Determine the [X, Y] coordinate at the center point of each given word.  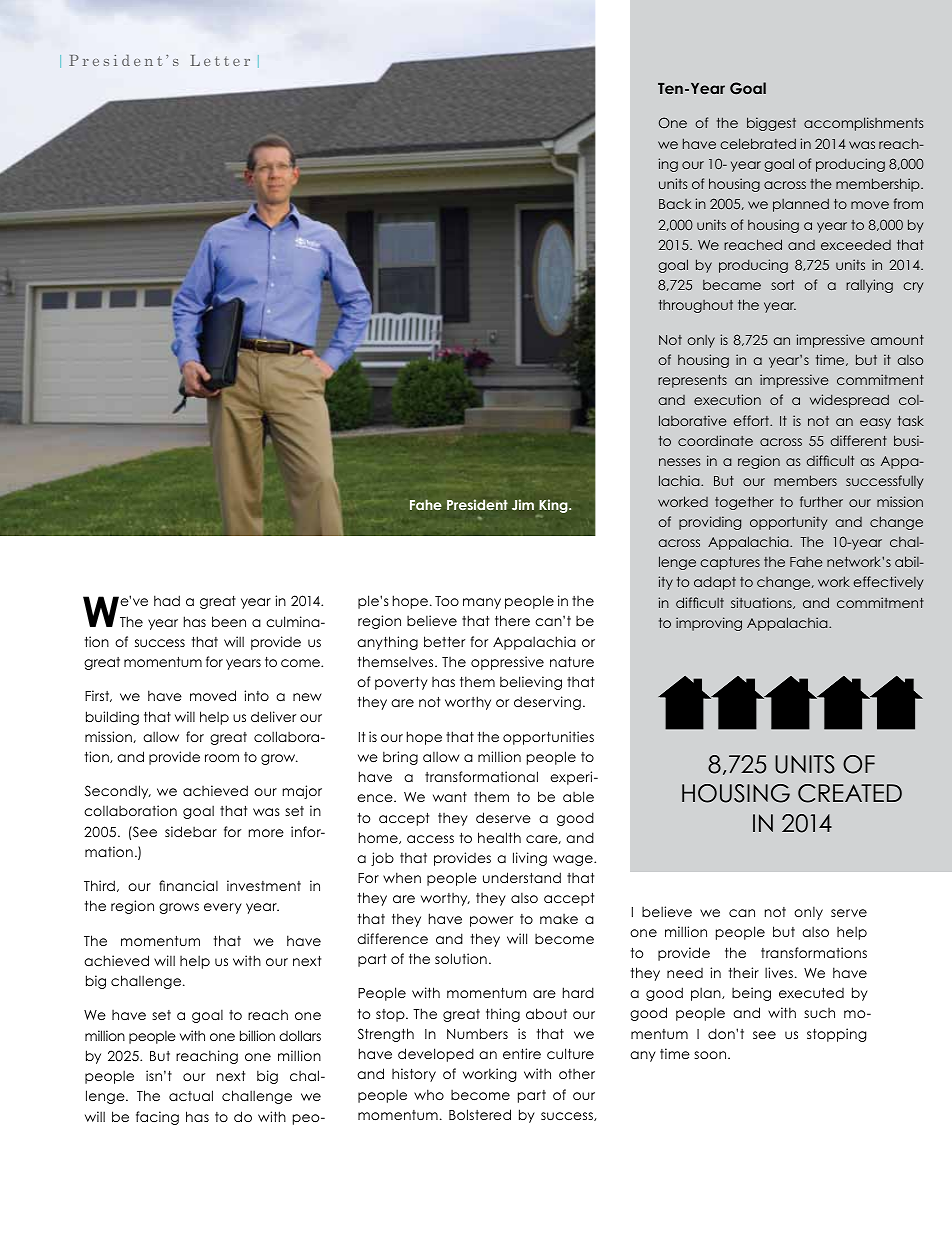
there [512, 620]
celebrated [758, 143]
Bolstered [480, 1114]
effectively [888, 583]
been [229, 621]
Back [675, 204]
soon [711, 1055]
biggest [771, 124]
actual [191, 1095]
